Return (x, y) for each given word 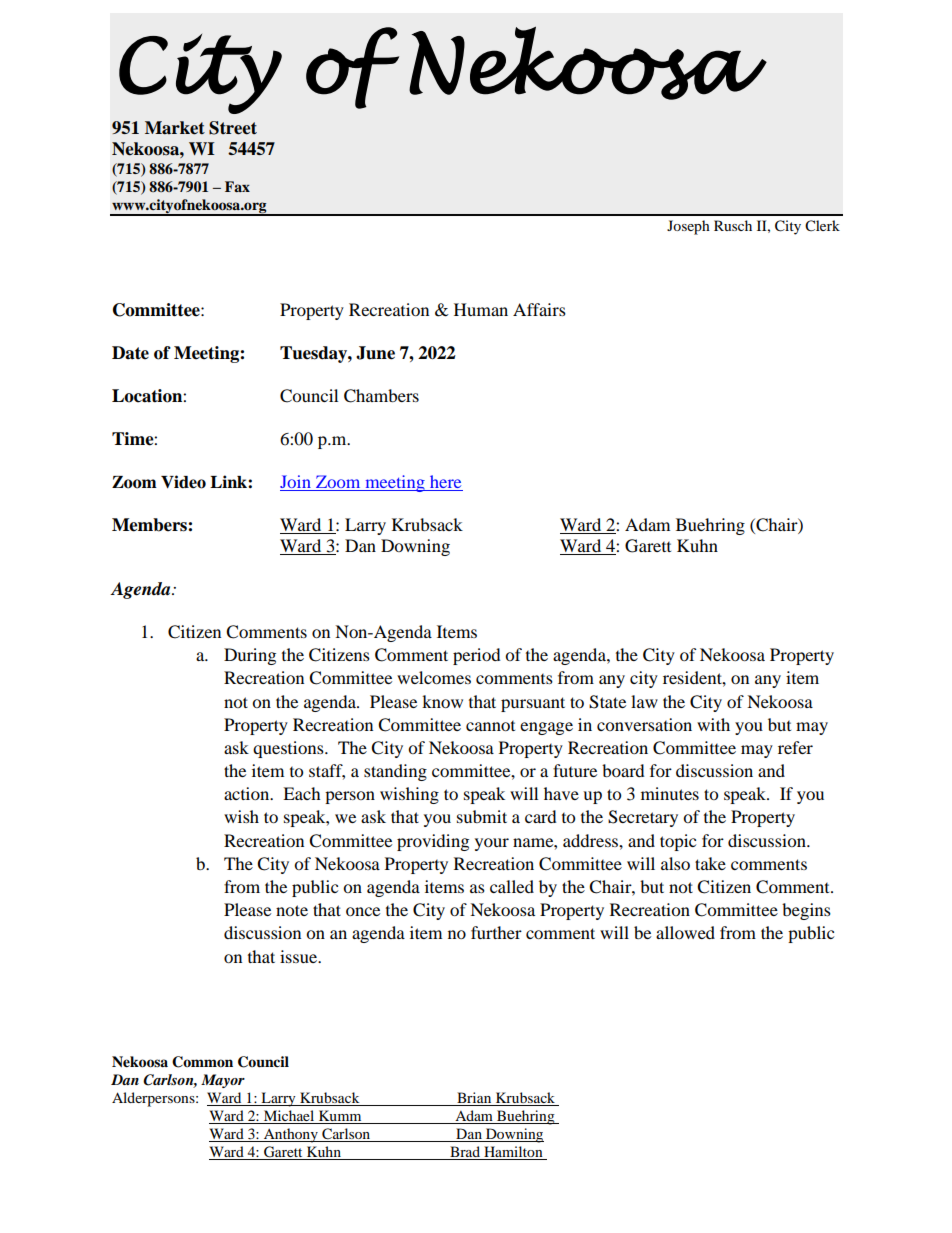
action (248, 793)
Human (481, 309)
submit (482, 816)
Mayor (223, 1081)
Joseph (688, 227)
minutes (670, 793)
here (445, 481)
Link (229, 481)
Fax (237, 186)
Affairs (539, 309)
